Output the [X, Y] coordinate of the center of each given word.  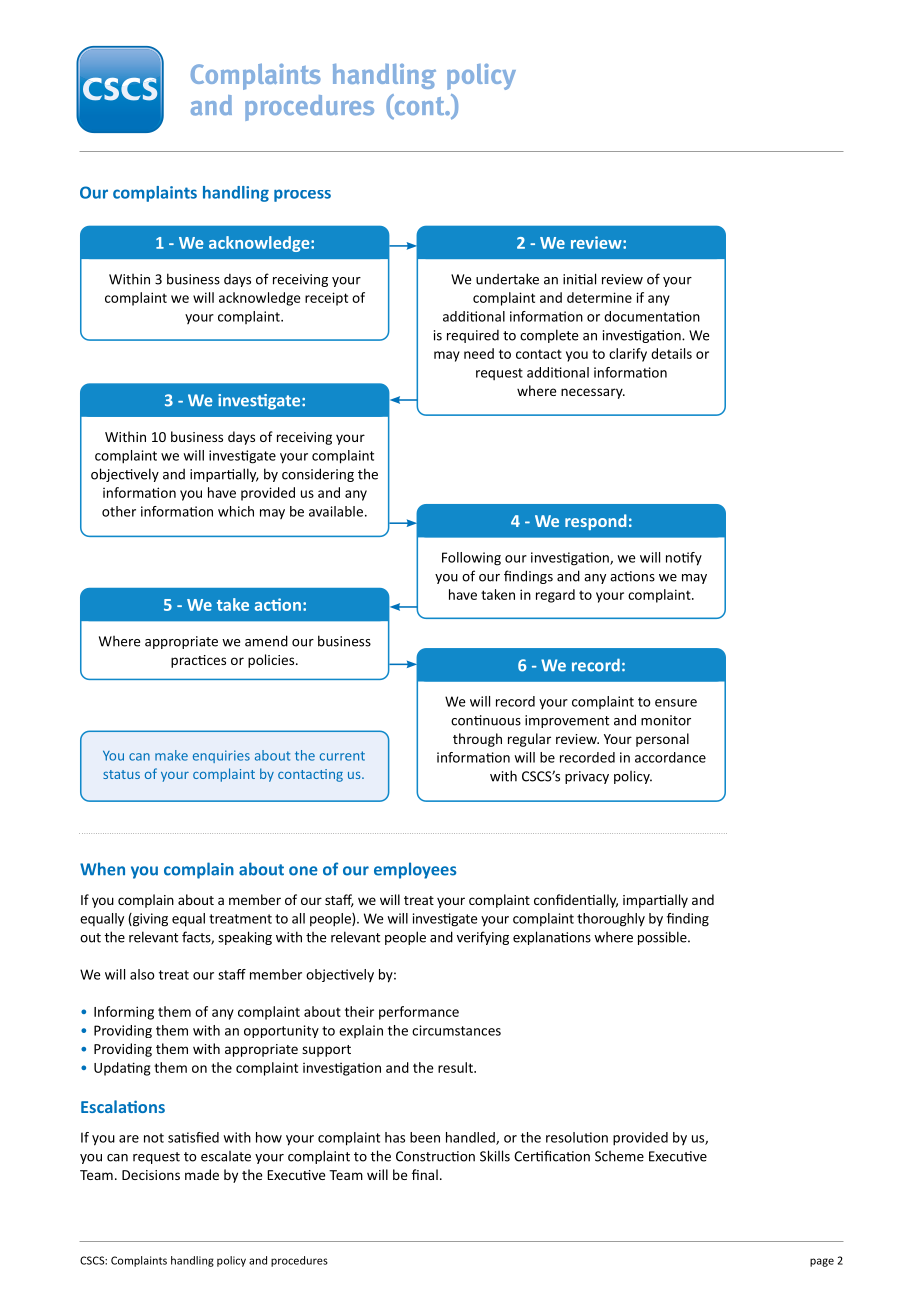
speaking [245, 938]
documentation [652, 316]
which [236, 511]
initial [579, 279]
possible [663, 938]
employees [415, 870]
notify [684, 559]
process [302, 195]
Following [471, 559]
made [202, 1174]
